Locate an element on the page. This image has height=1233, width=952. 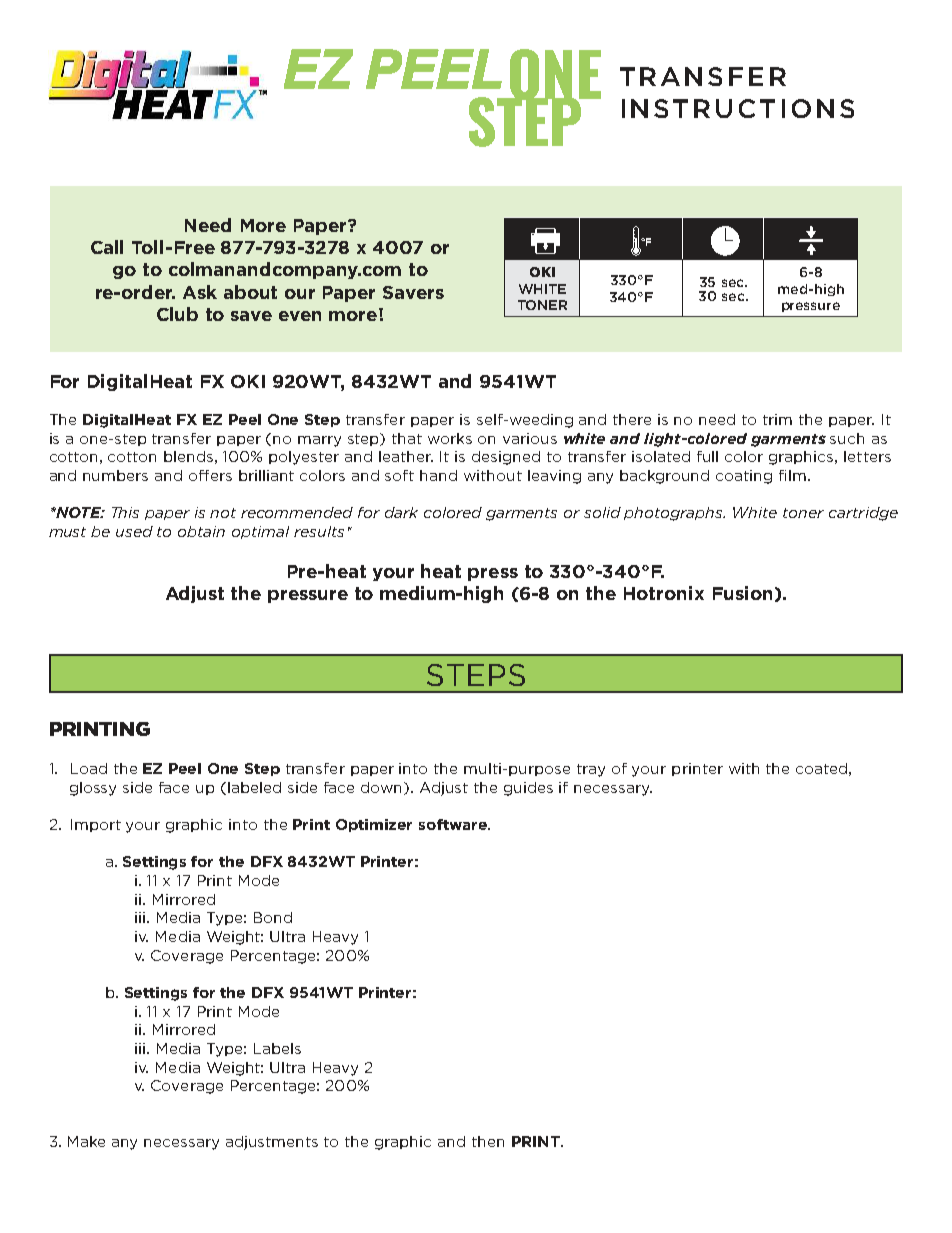
Load is located at coordinates (89, 768).
